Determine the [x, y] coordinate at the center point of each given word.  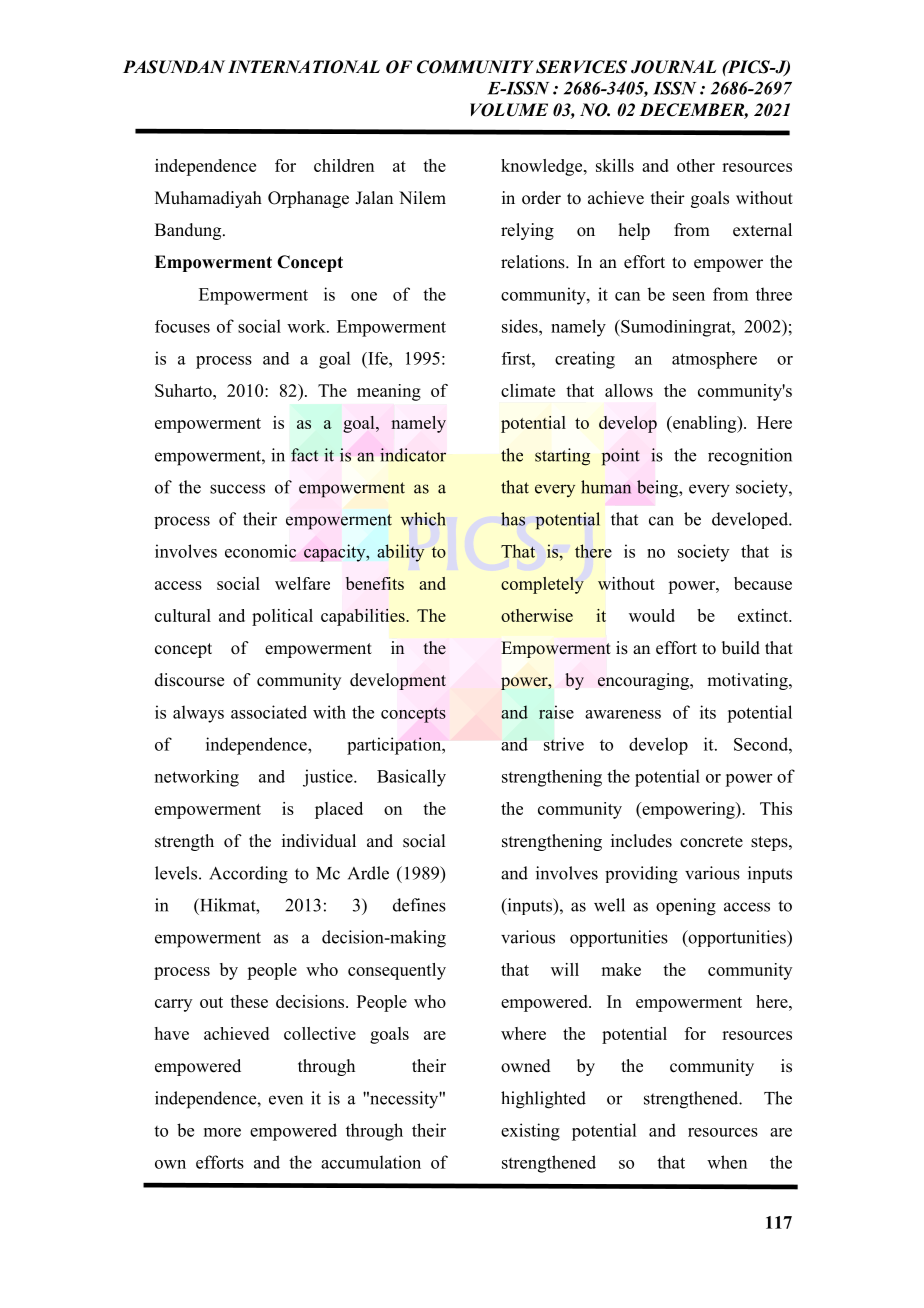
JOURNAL [673, 67]
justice [329, 778]
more [222, 1132]
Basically [411, 778]
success [237, 489]
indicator [413, 455]
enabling [705, 424]
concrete [711, 842]
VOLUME [509, 110]
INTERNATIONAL [304, 67]
